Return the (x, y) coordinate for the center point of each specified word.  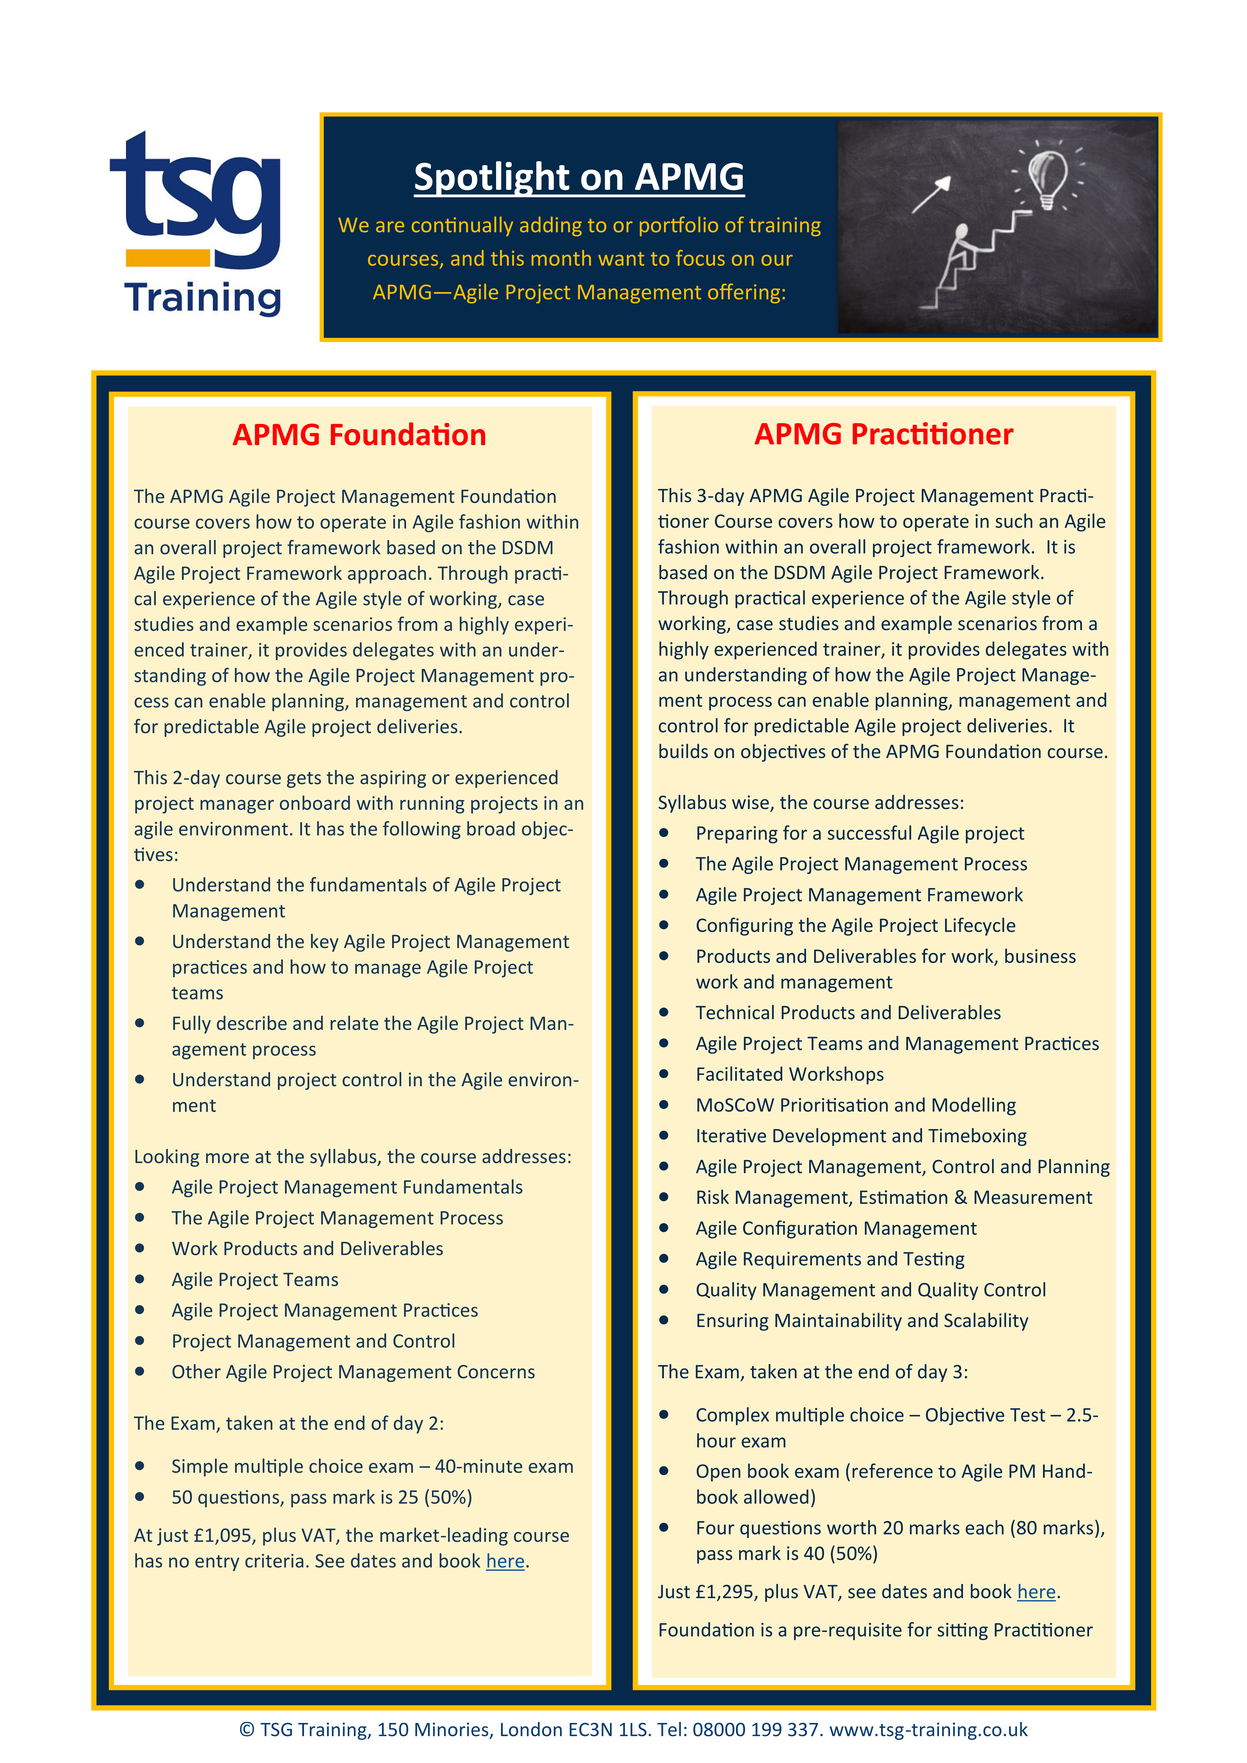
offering (745, 293)
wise (751, 803)
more (227, 1158)
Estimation (903, 1197)
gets (304, 780)
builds (683, 751)
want (621, 259)
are (390, 227)
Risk (713, 1196)
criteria (274, 1561)
